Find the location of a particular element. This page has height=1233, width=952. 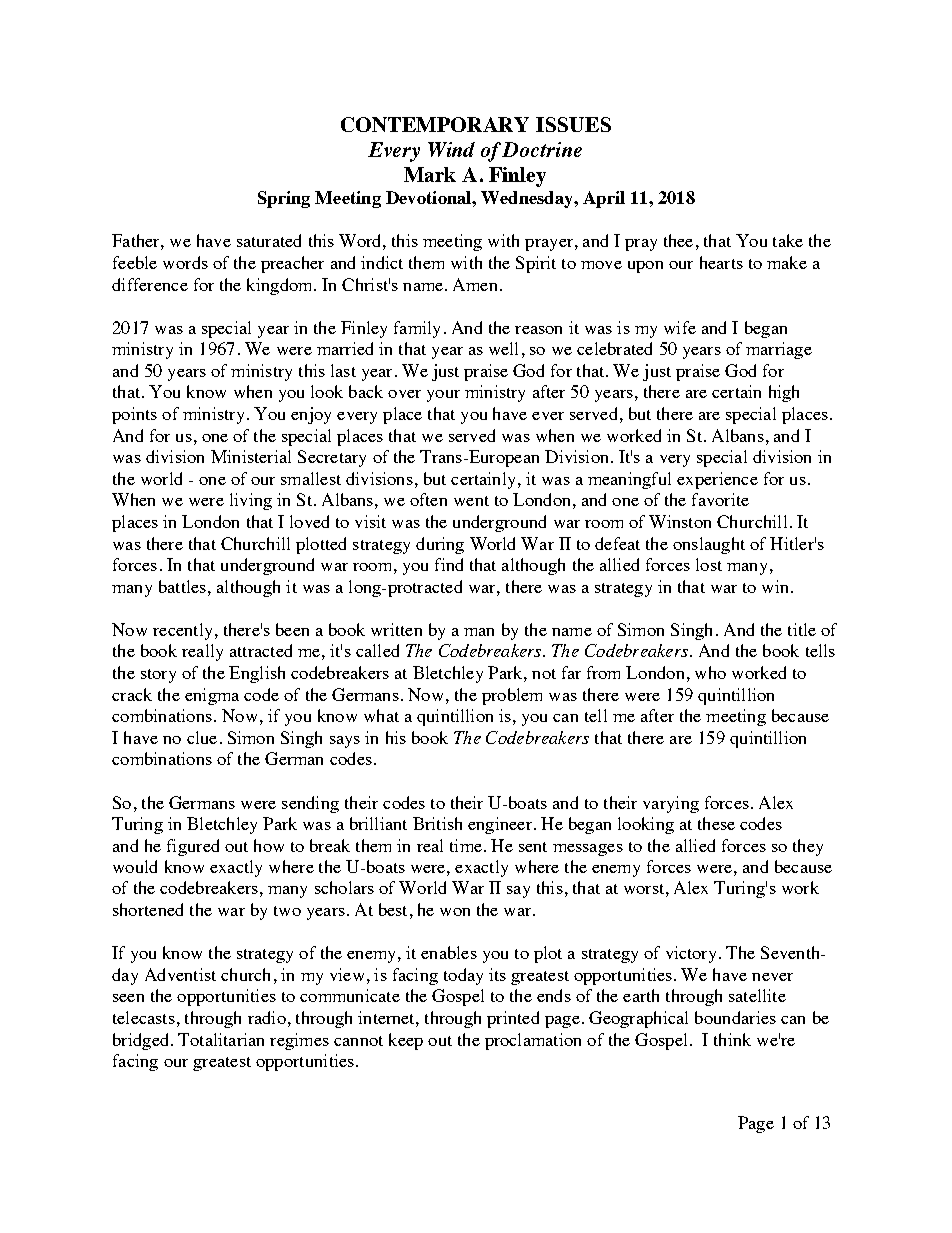

Totalitarian is located at coordinates (221, 1039).
